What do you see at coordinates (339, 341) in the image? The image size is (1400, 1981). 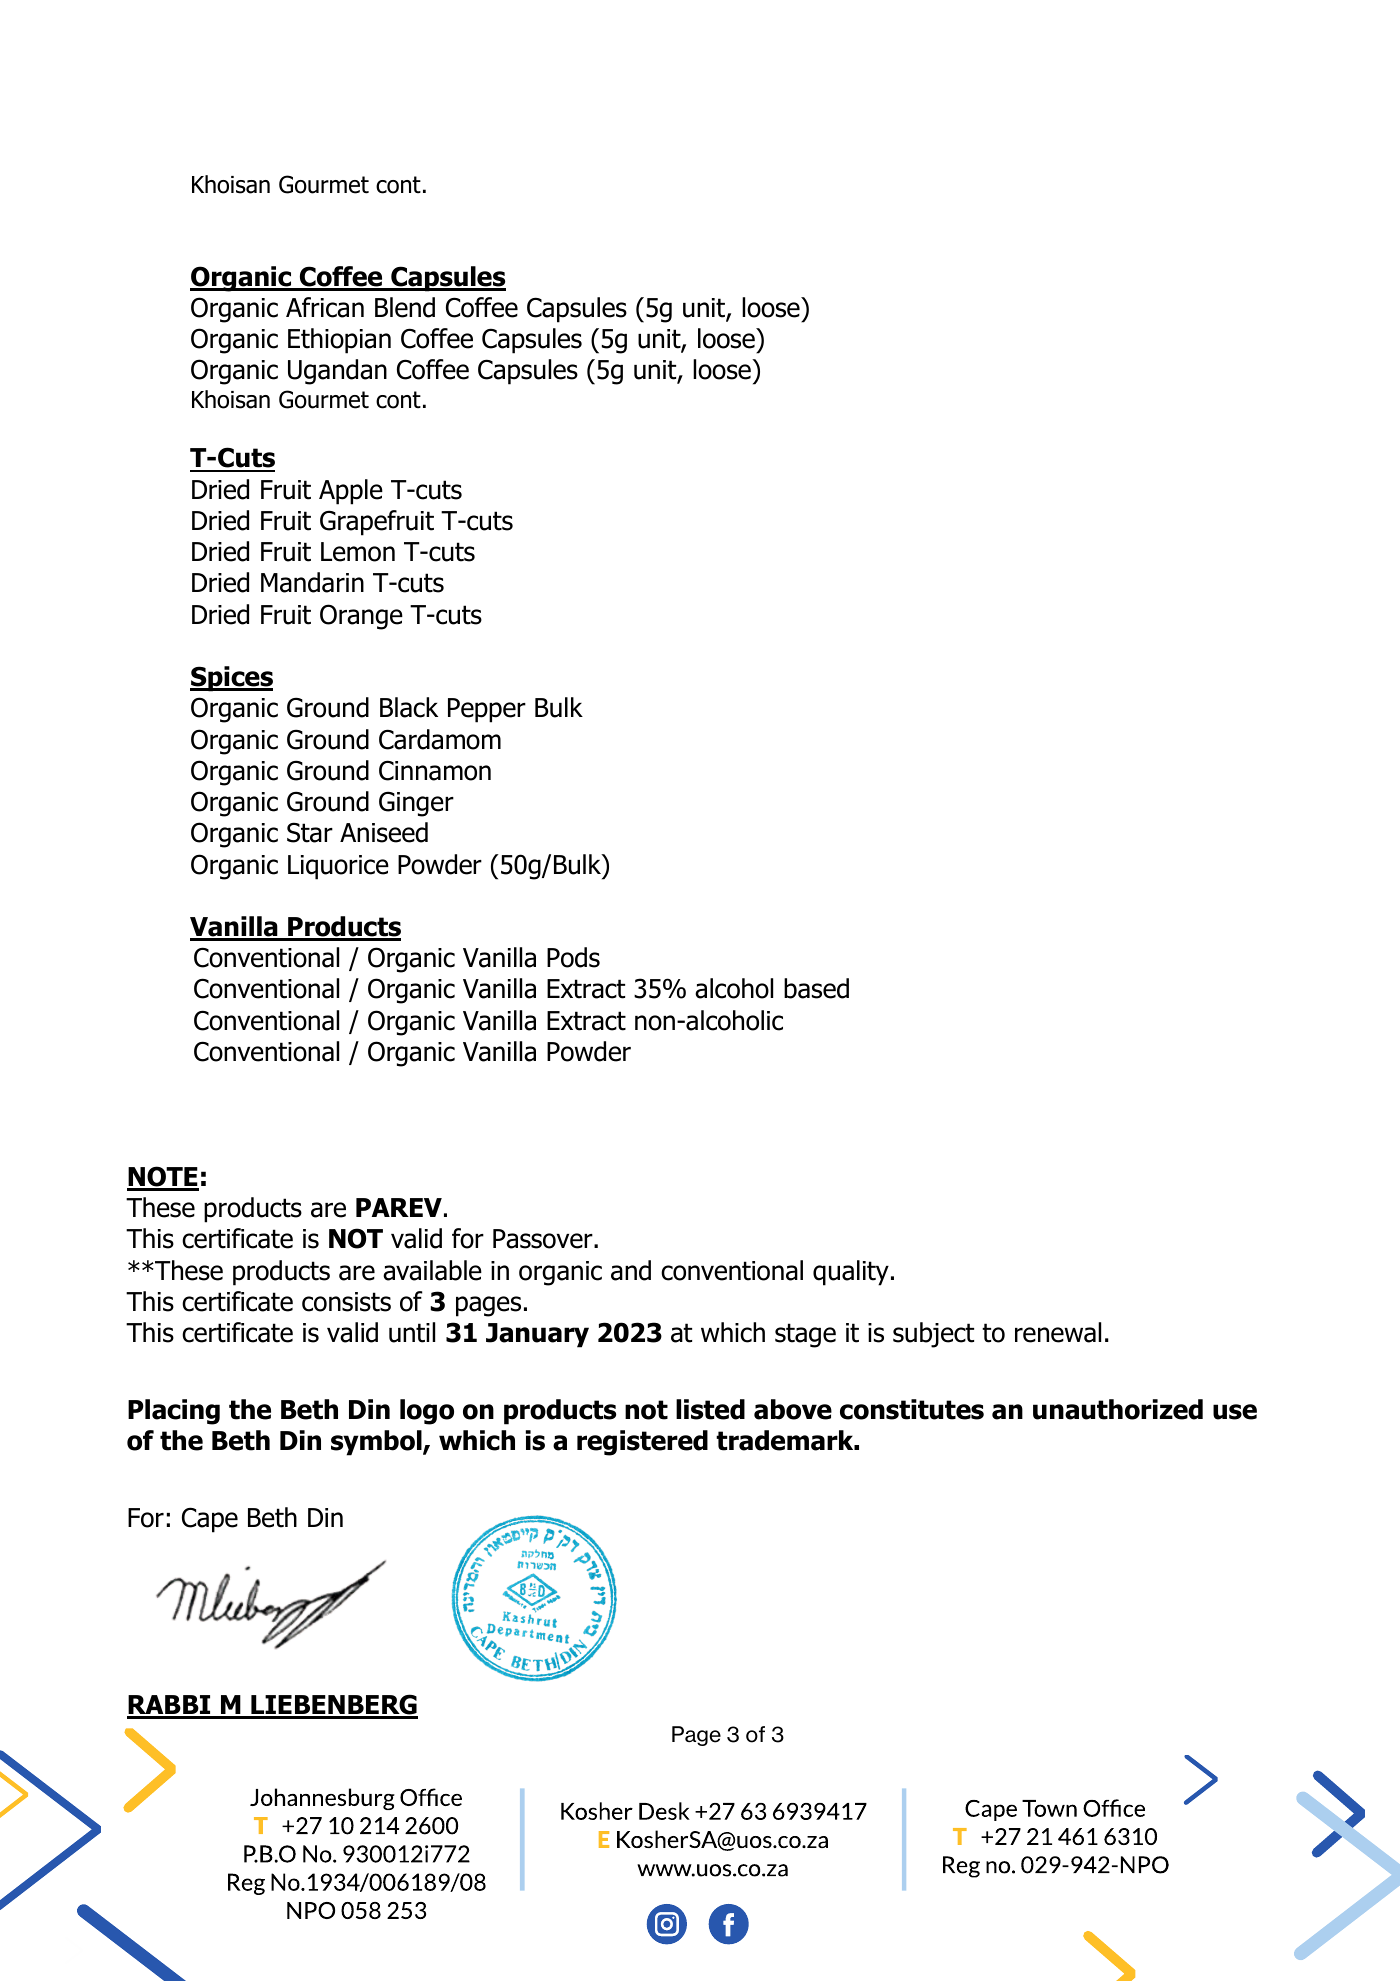 I see `Ethiopian` at bounding box center [339, 341].
